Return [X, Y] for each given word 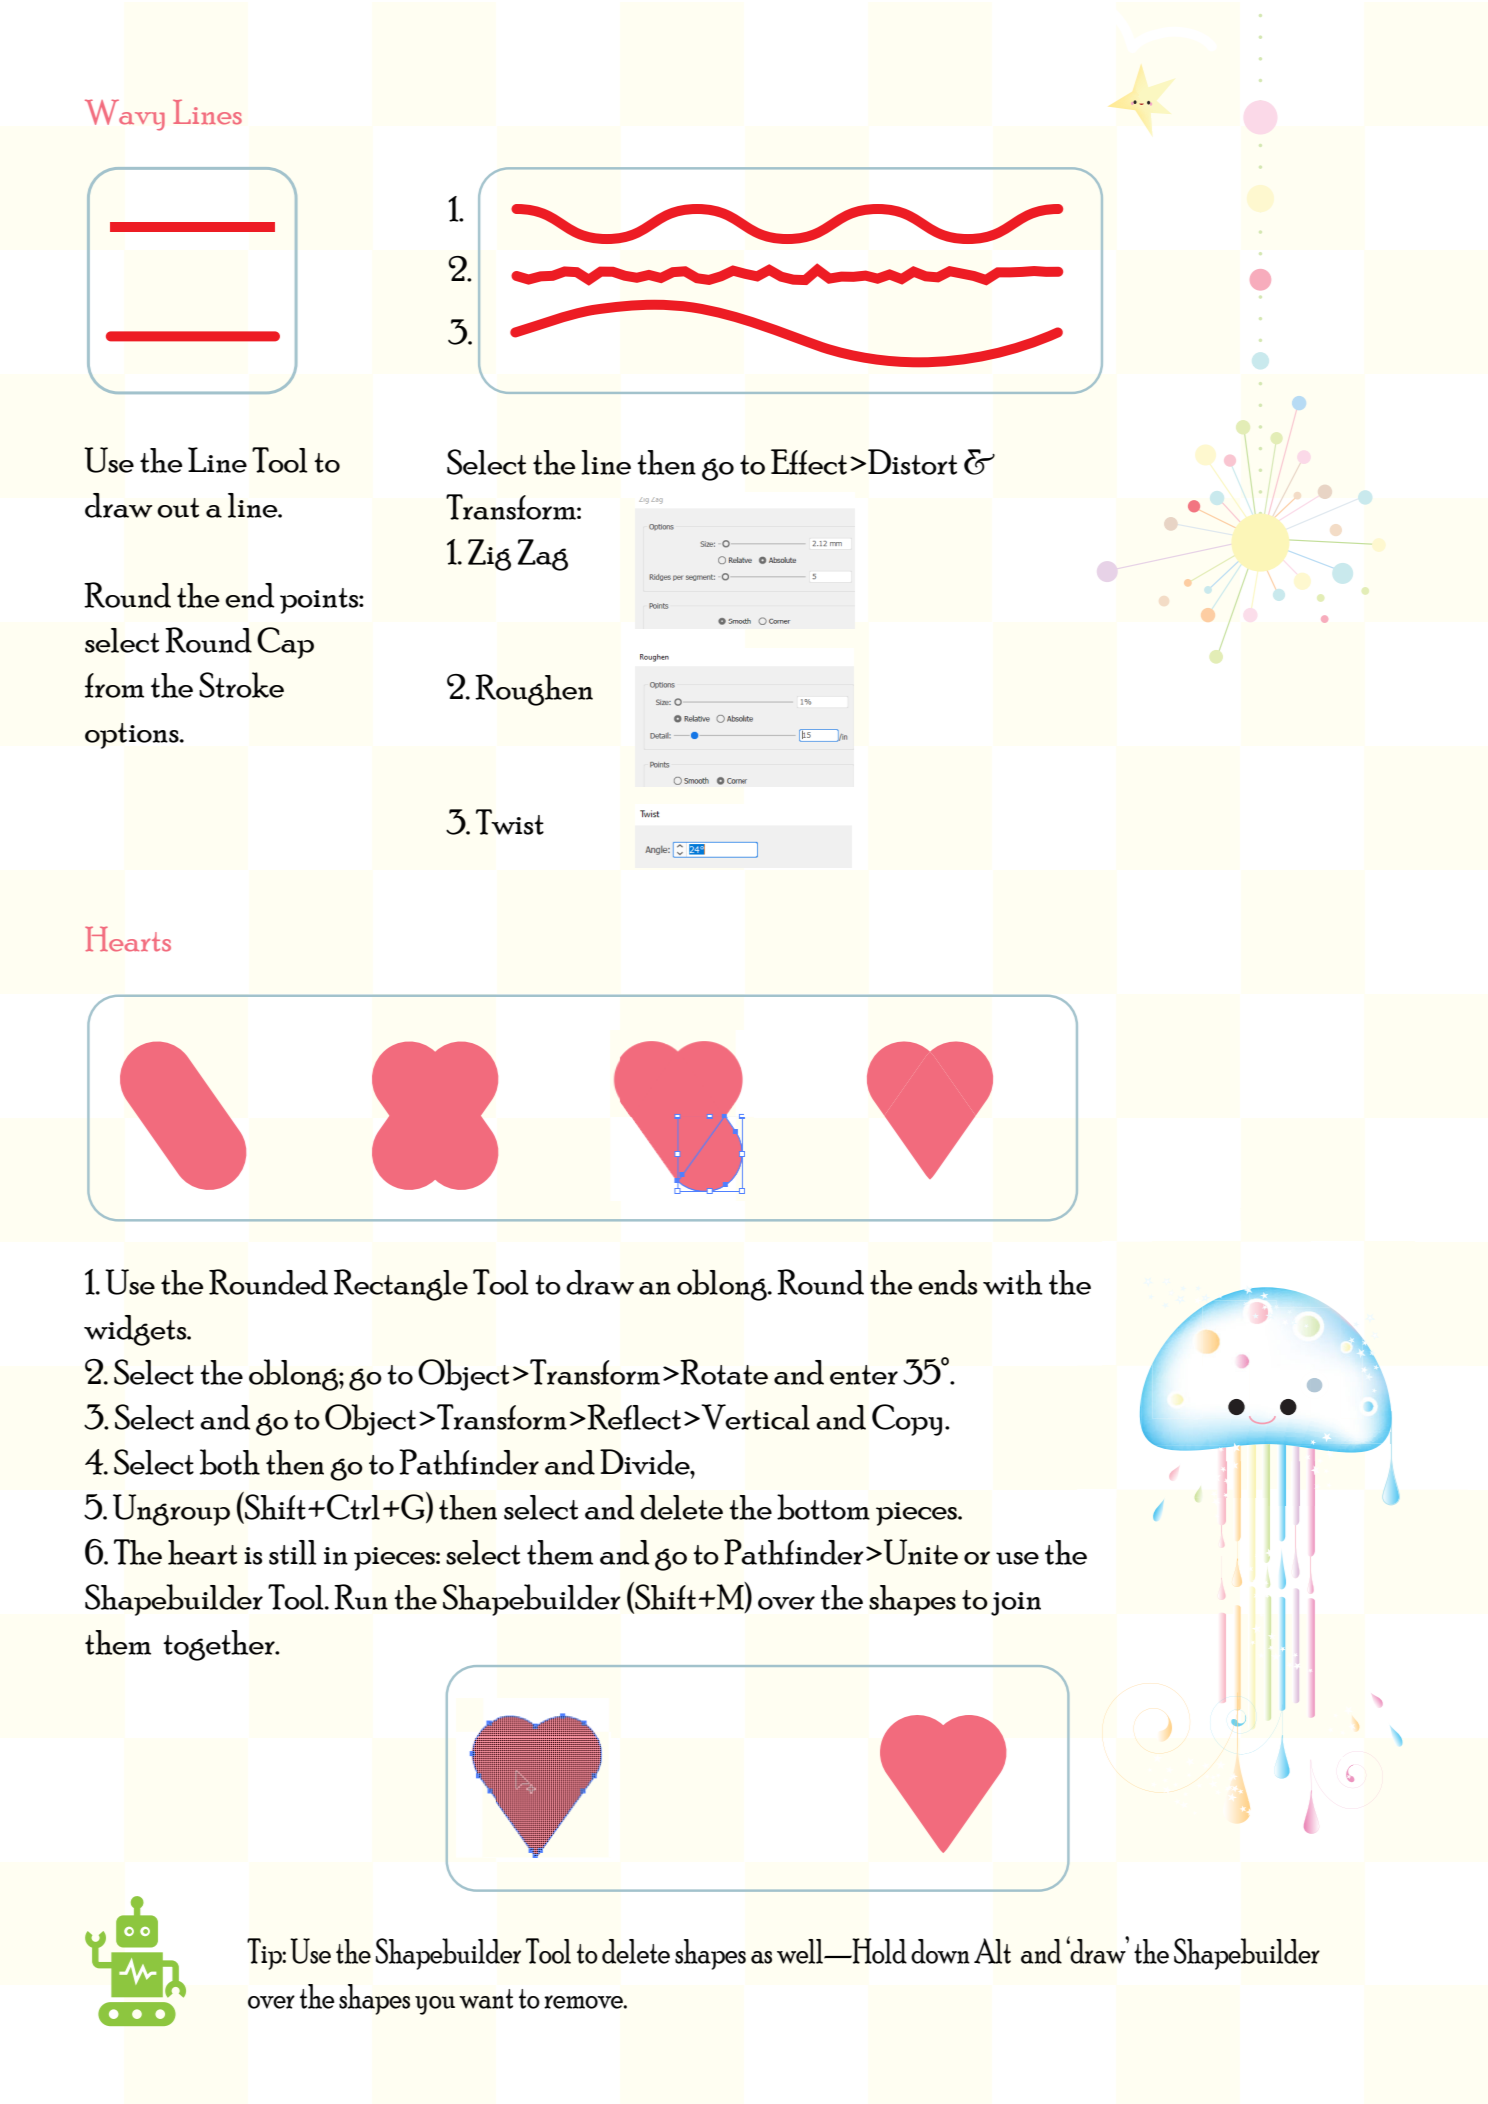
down [940, 1951]
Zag [542, 555]
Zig [489, 555]
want [486, 1999]
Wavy [125, 115]
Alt [992, 1951]
